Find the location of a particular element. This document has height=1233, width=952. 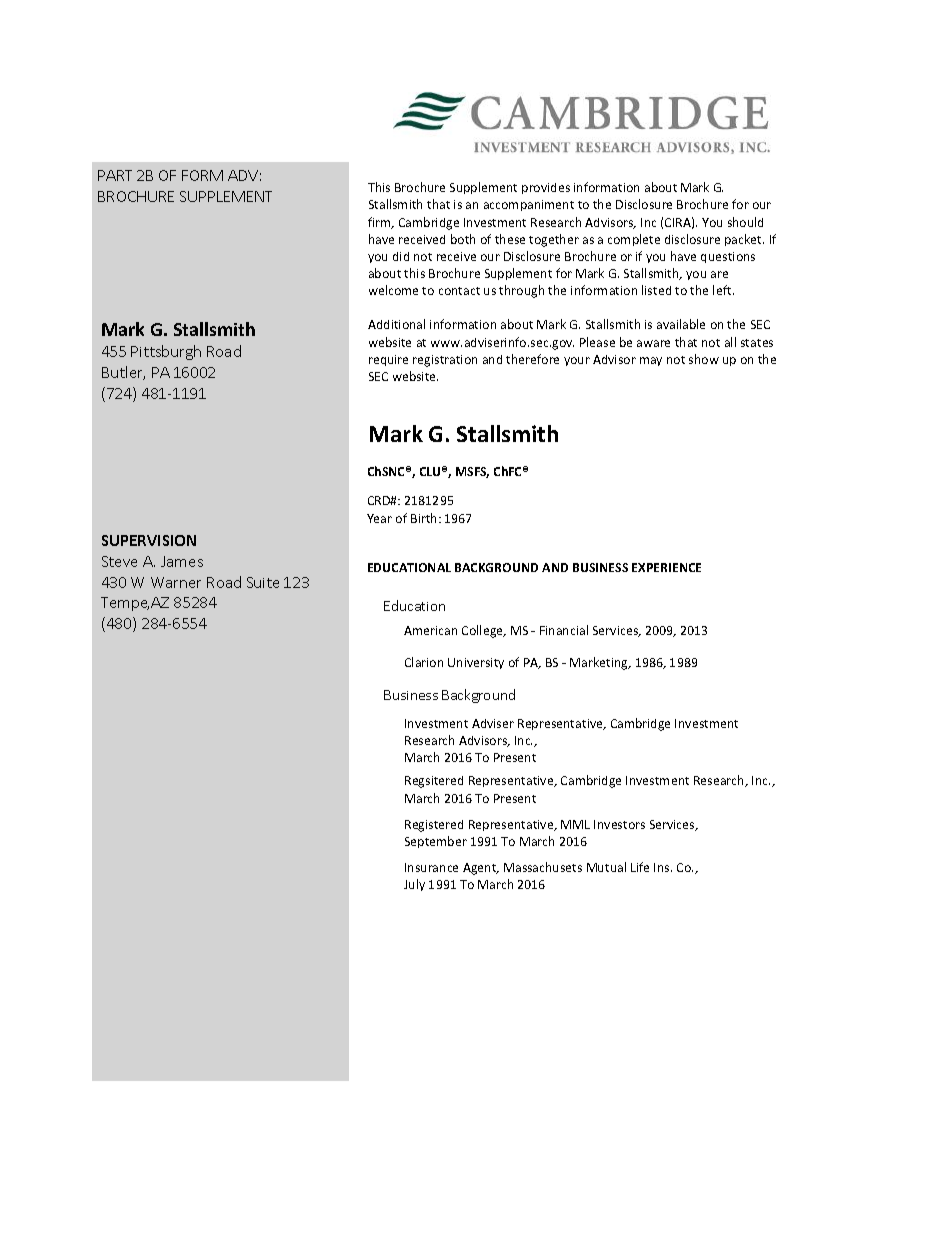

PART is located at coordinates (115, 175).
